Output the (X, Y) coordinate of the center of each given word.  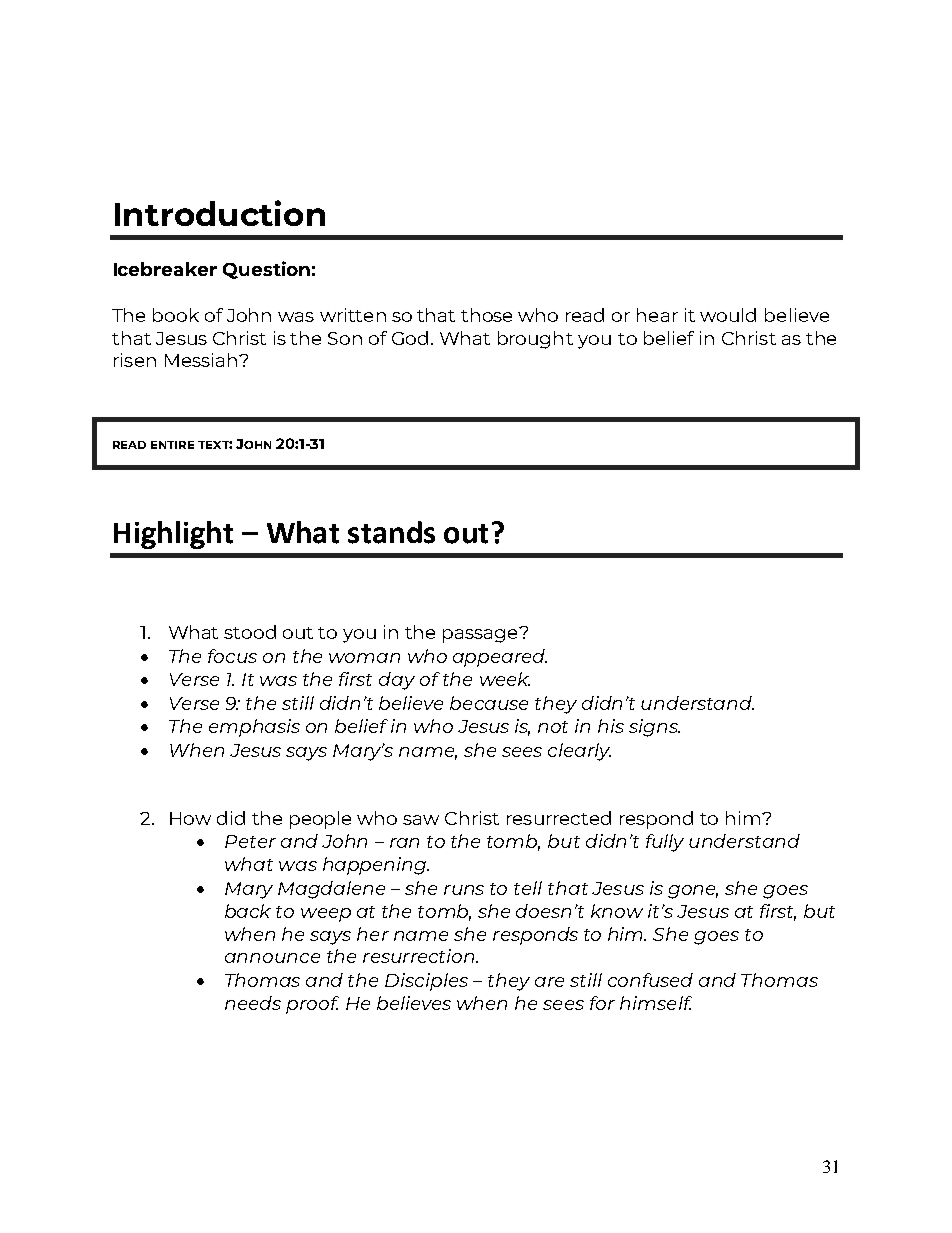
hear (657, 315)
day (397, 681)
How (190, 818)
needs (253, 1003)
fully (665, 843)
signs (654, 728)
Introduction (220, 213)
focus (232, 656)
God (410, 338)
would (728, 315)
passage (481, 635)
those (486, 315)
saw (421, 820)
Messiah (201, 360)
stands (391, 532)
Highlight (173, 535)
